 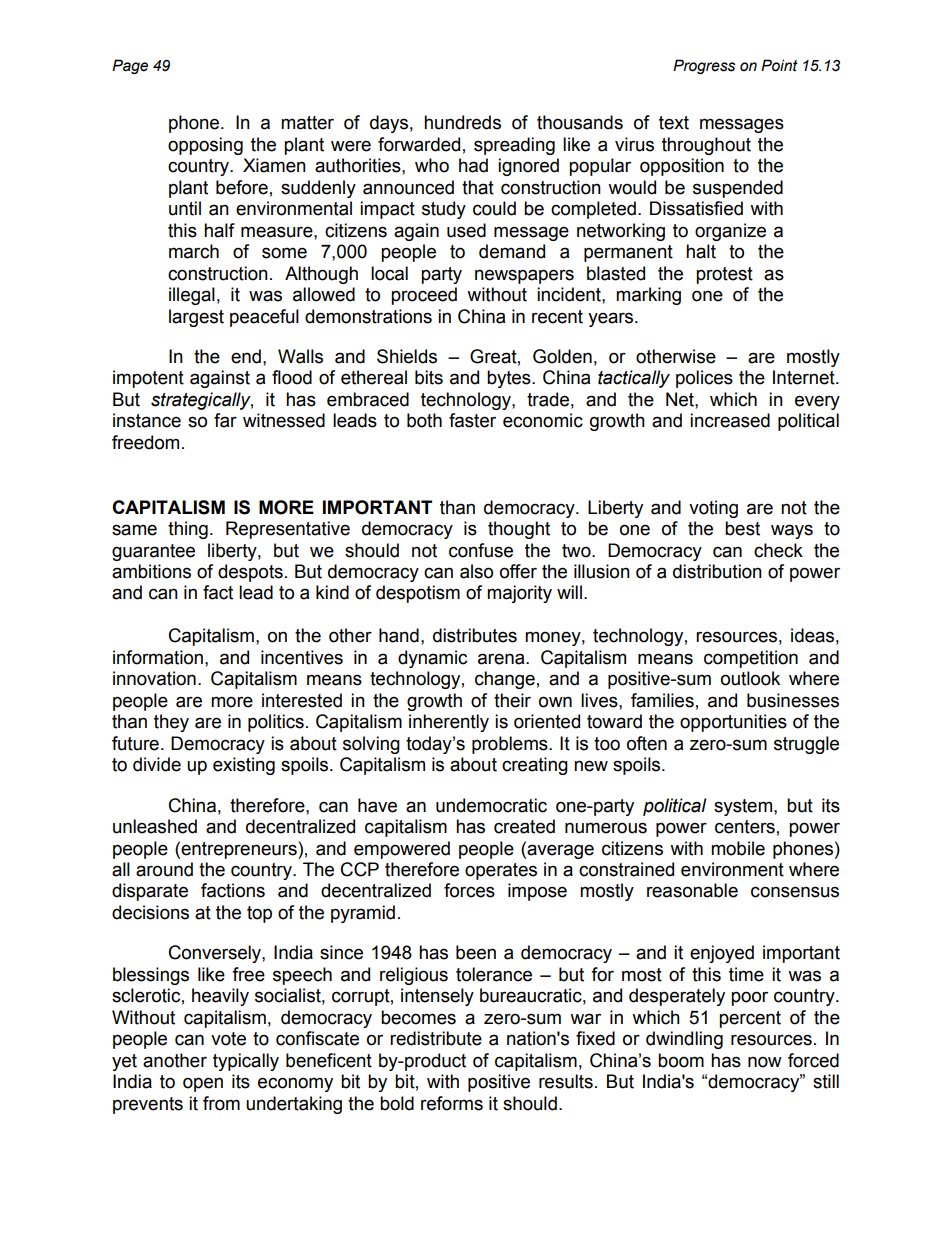 I want to click on opposing, so click(x=205, y=146).
